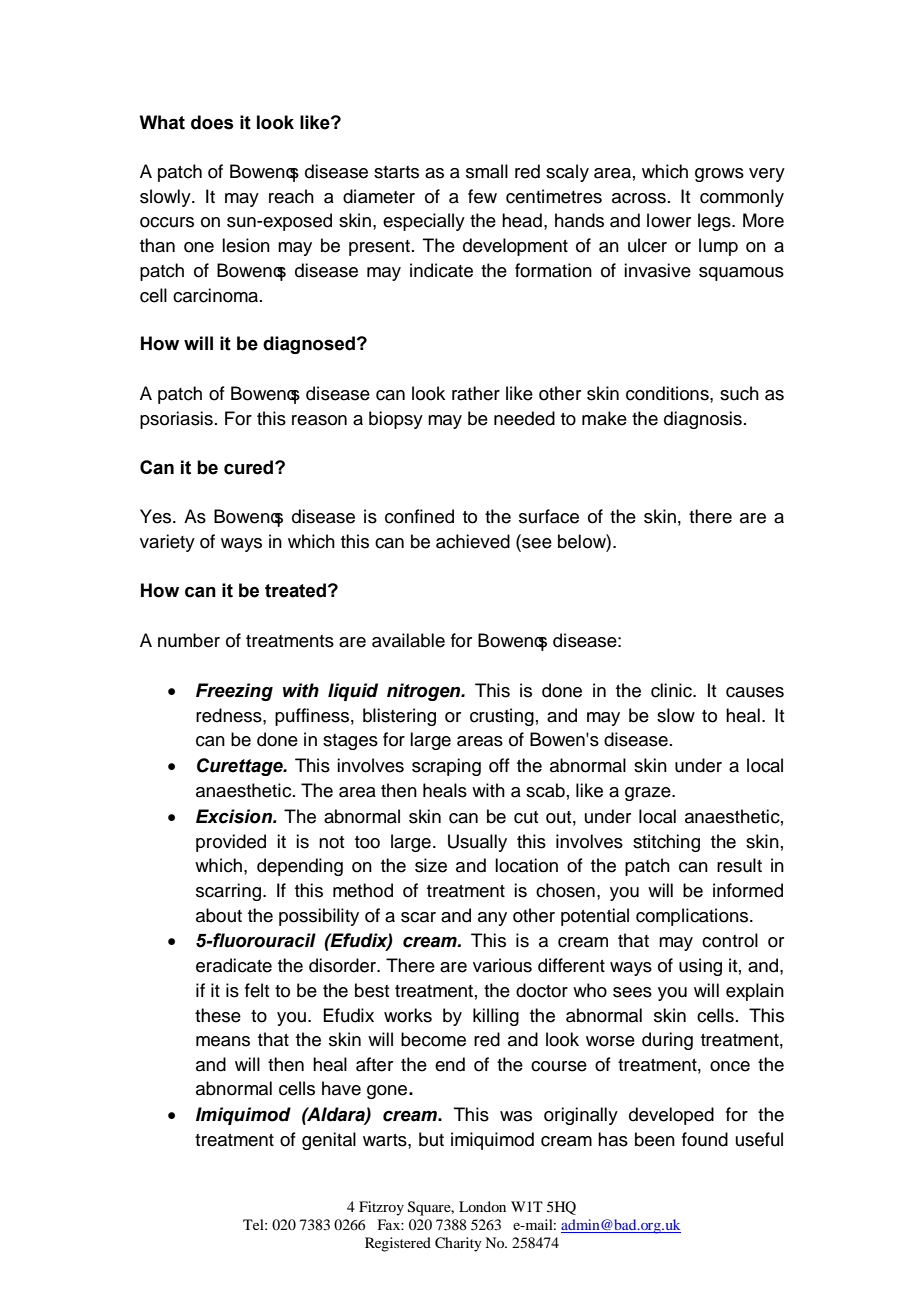  I want to click on found, so click(705, 1139).
